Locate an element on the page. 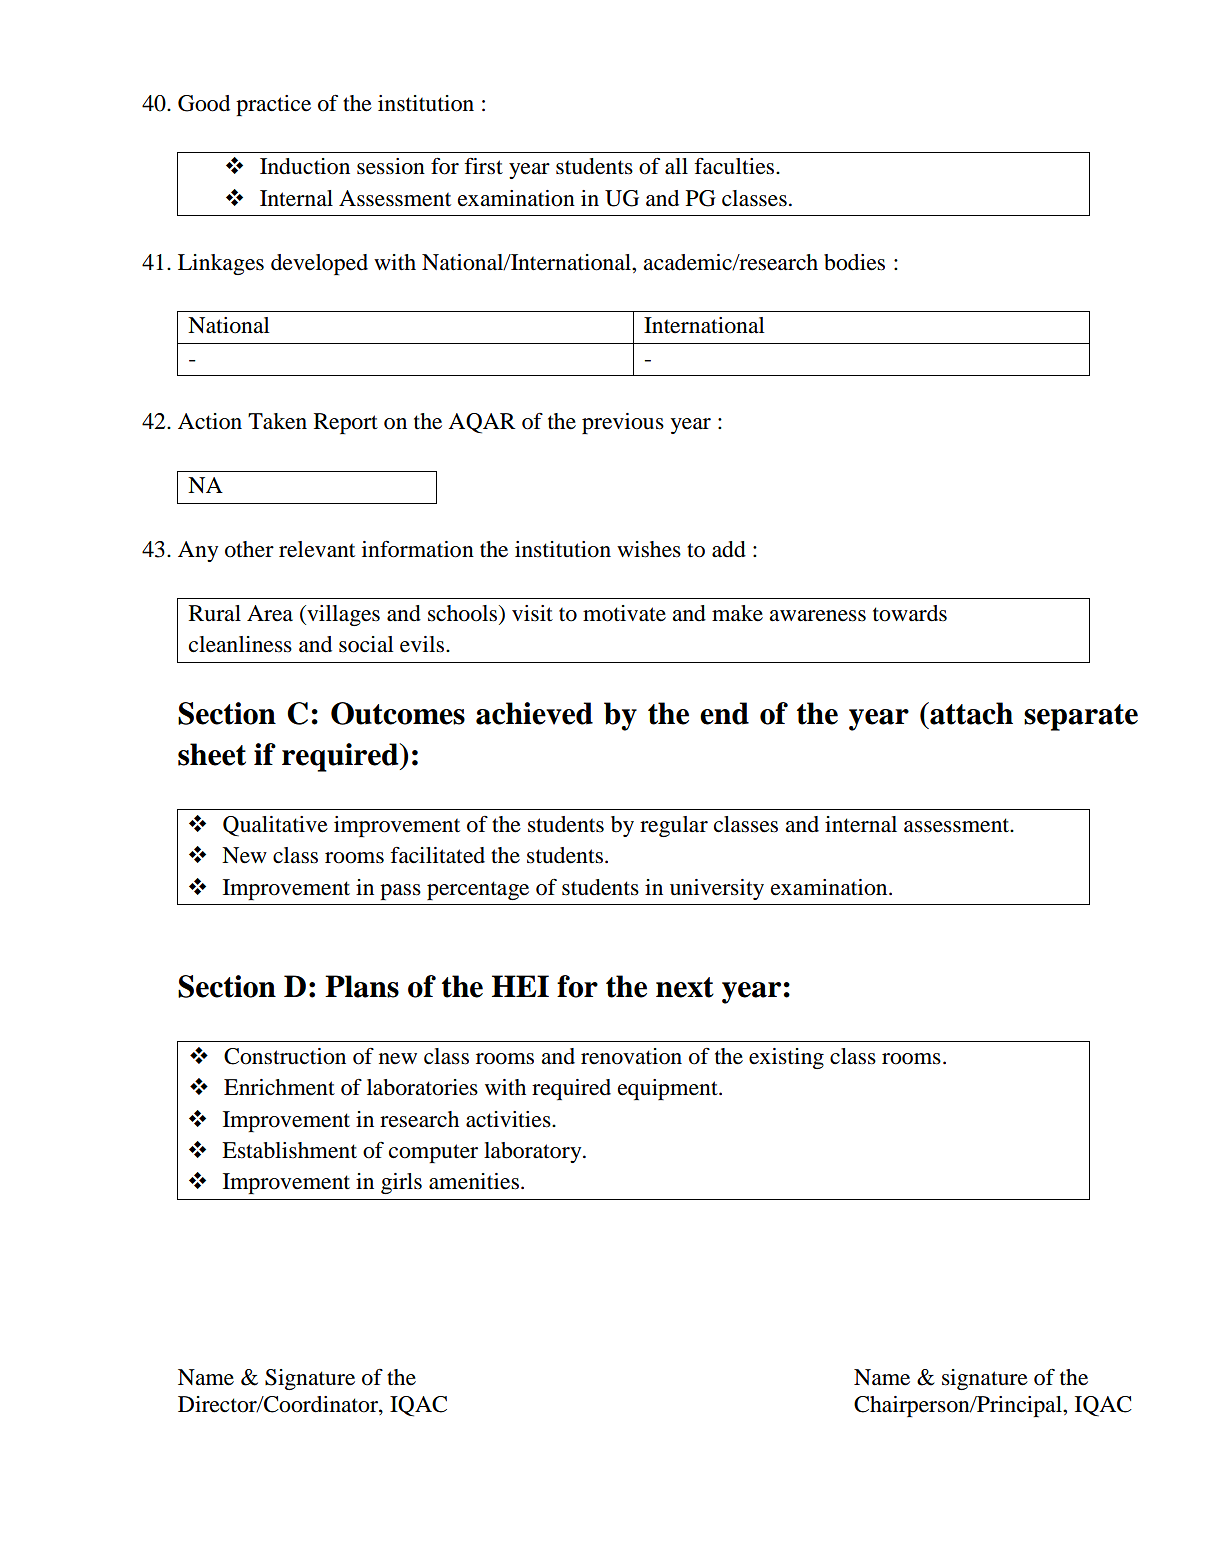 This page has width=1210, height=1566. existing is located at coordinates (786, 1058).
